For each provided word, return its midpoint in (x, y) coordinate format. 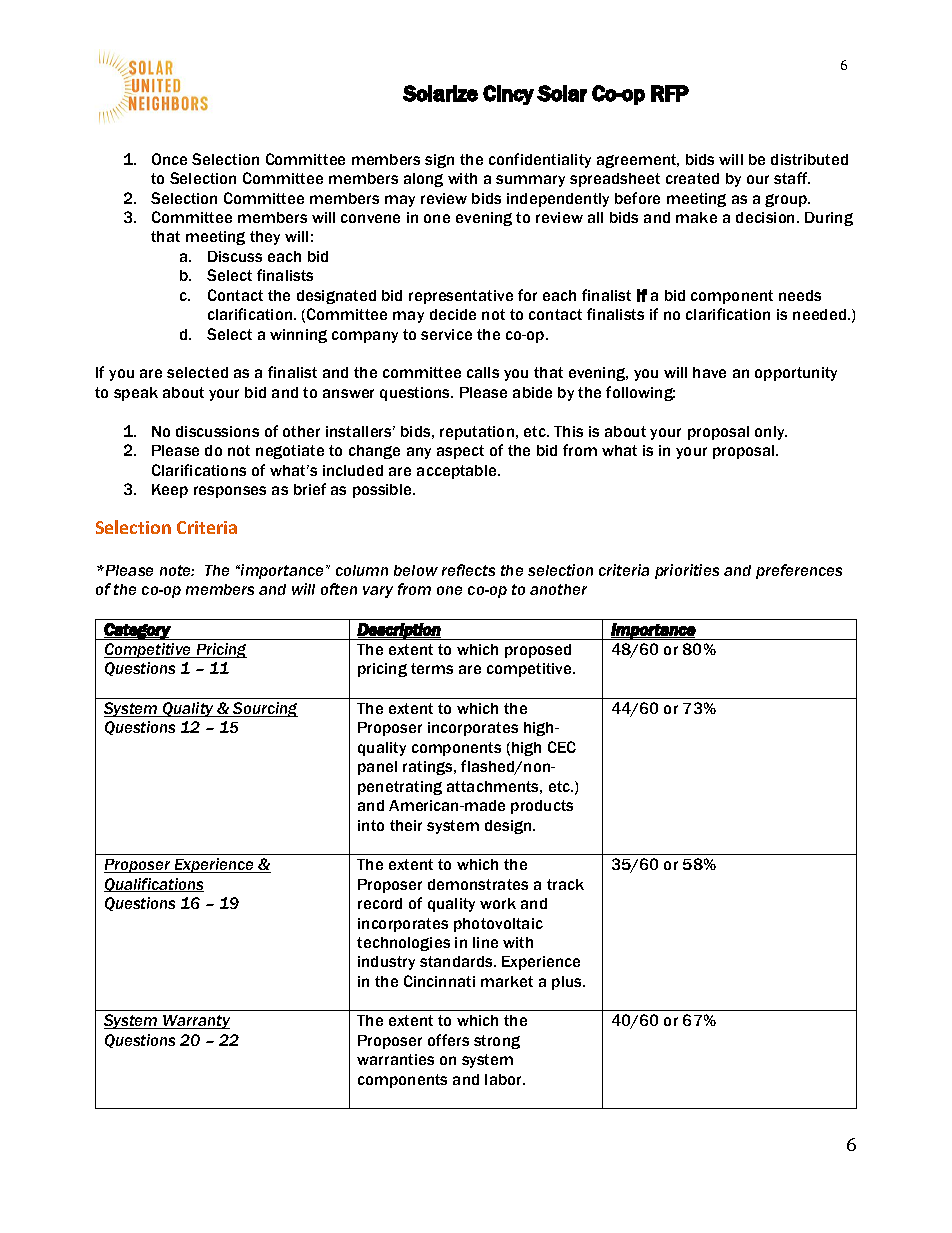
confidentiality (540, 160)
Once (169, 159)
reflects (468, 570)
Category (137, 631)
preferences (799, 571)
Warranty (195, 1022)
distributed (809, 159)
